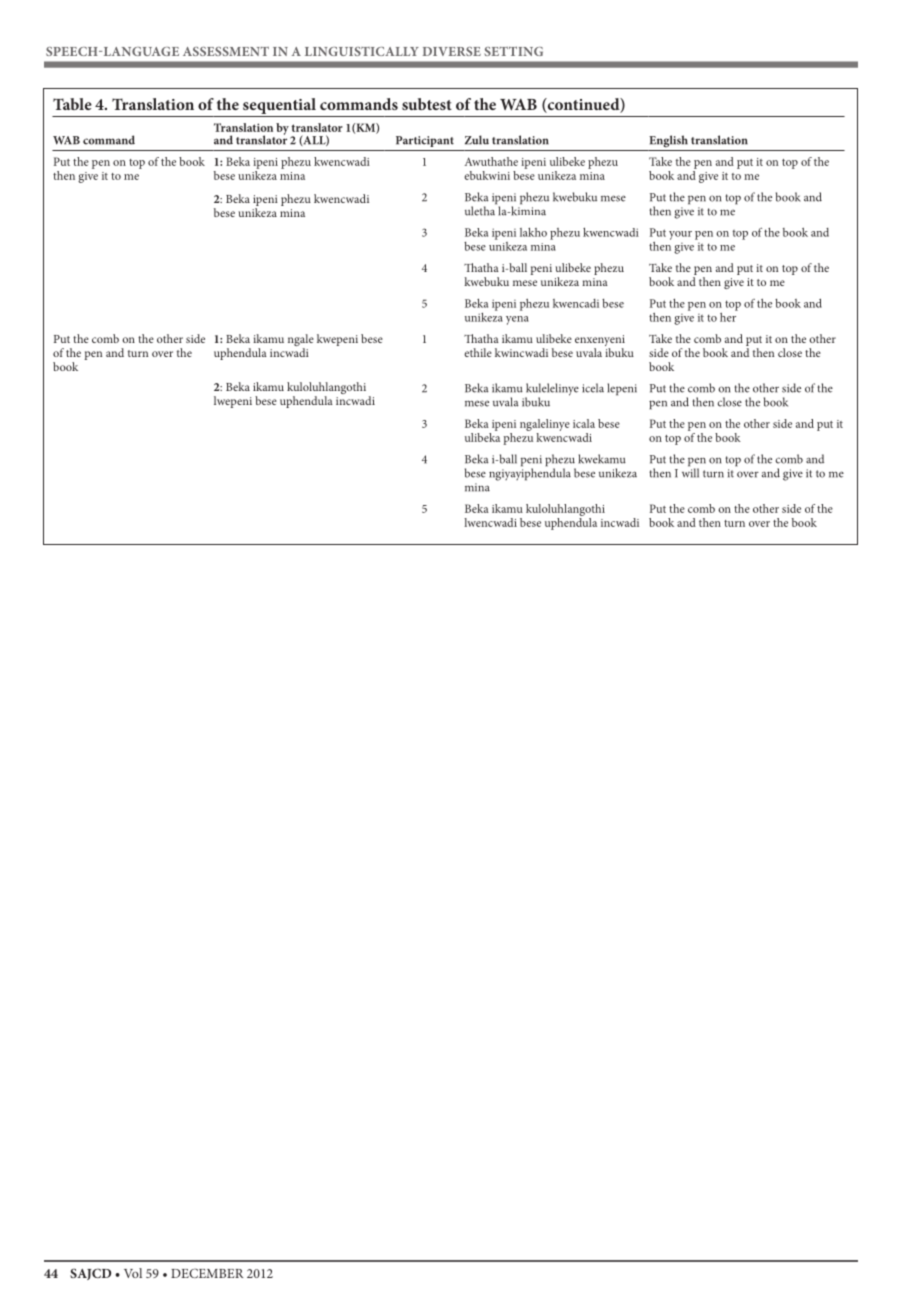  What do you see at coordinates (72, 104) in the page?
I see `Table` at bounding box center [72, 104].
